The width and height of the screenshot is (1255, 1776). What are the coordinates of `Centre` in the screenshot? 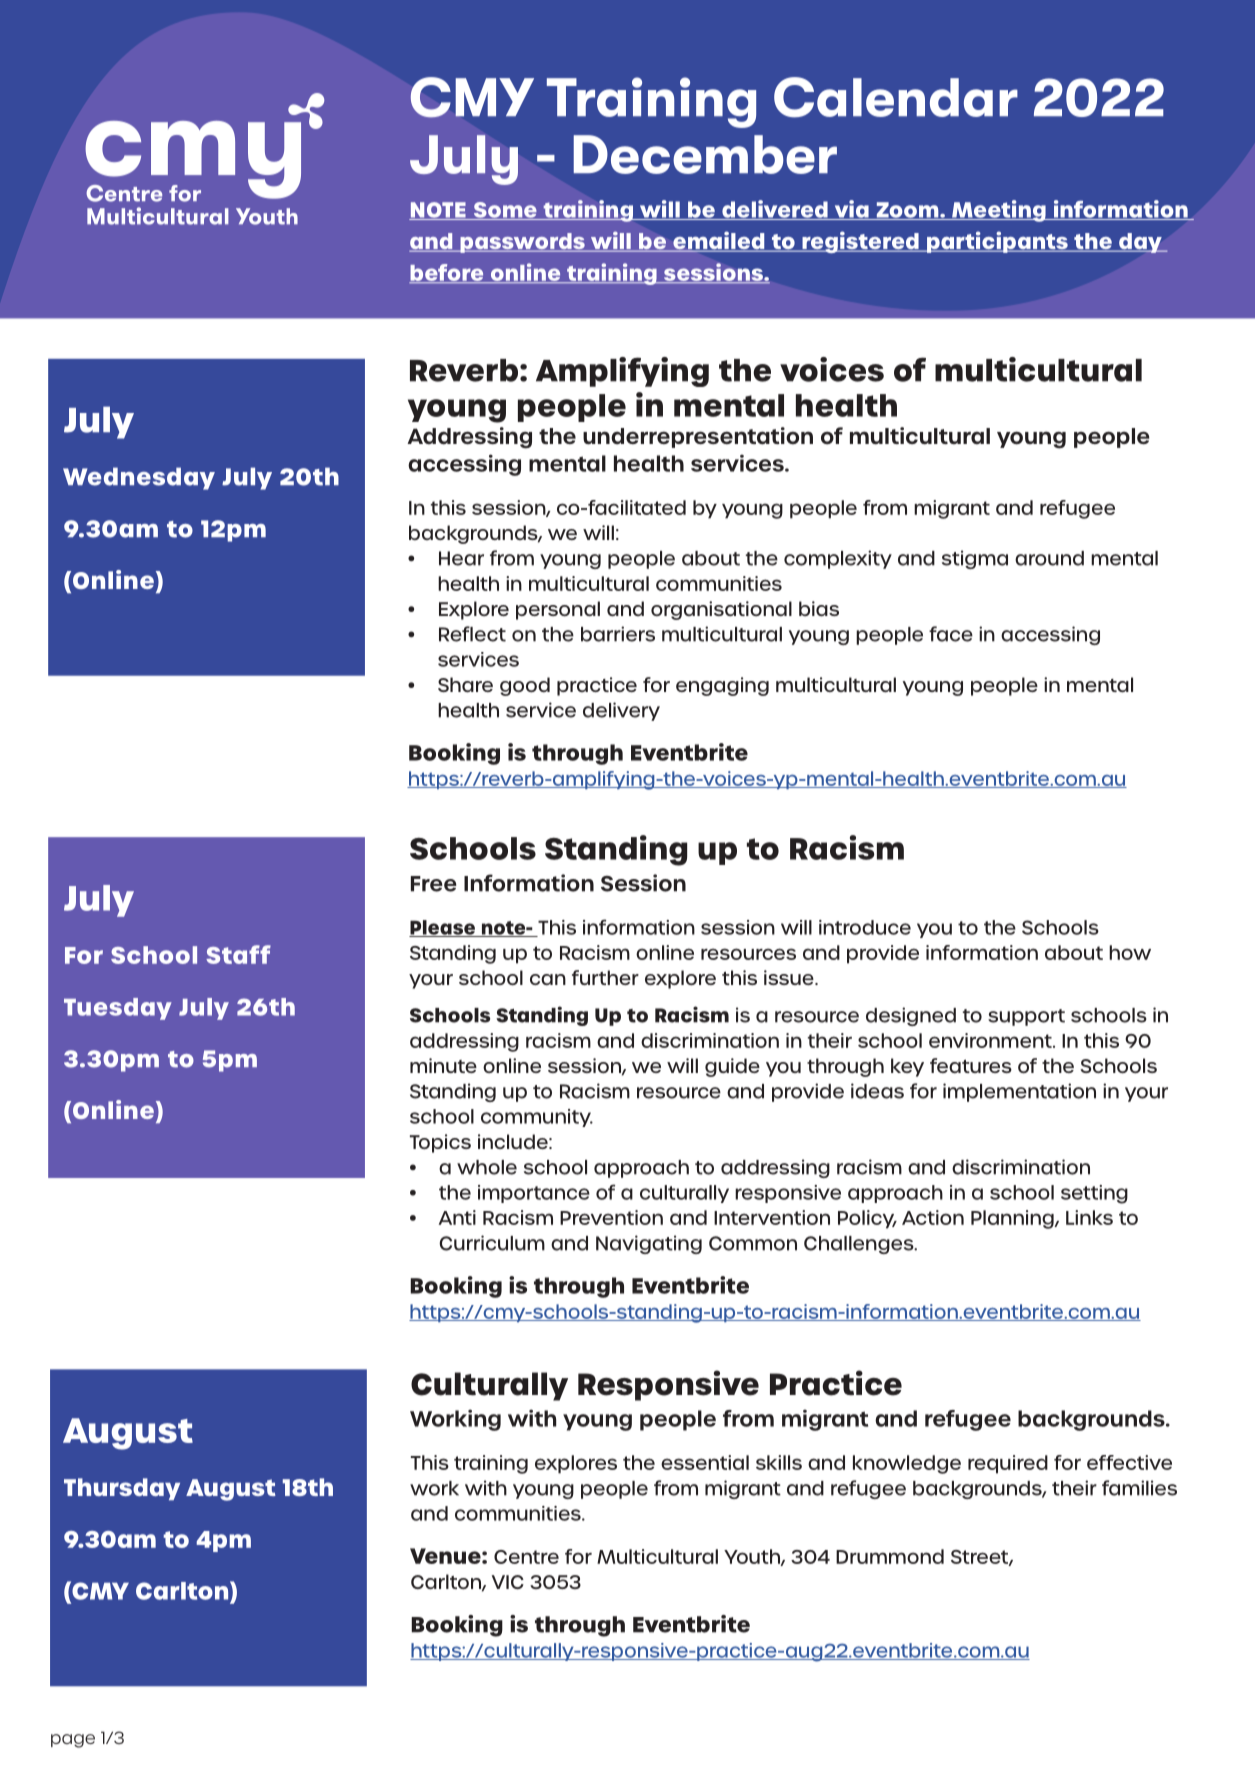 It's located at (526, 1557).
